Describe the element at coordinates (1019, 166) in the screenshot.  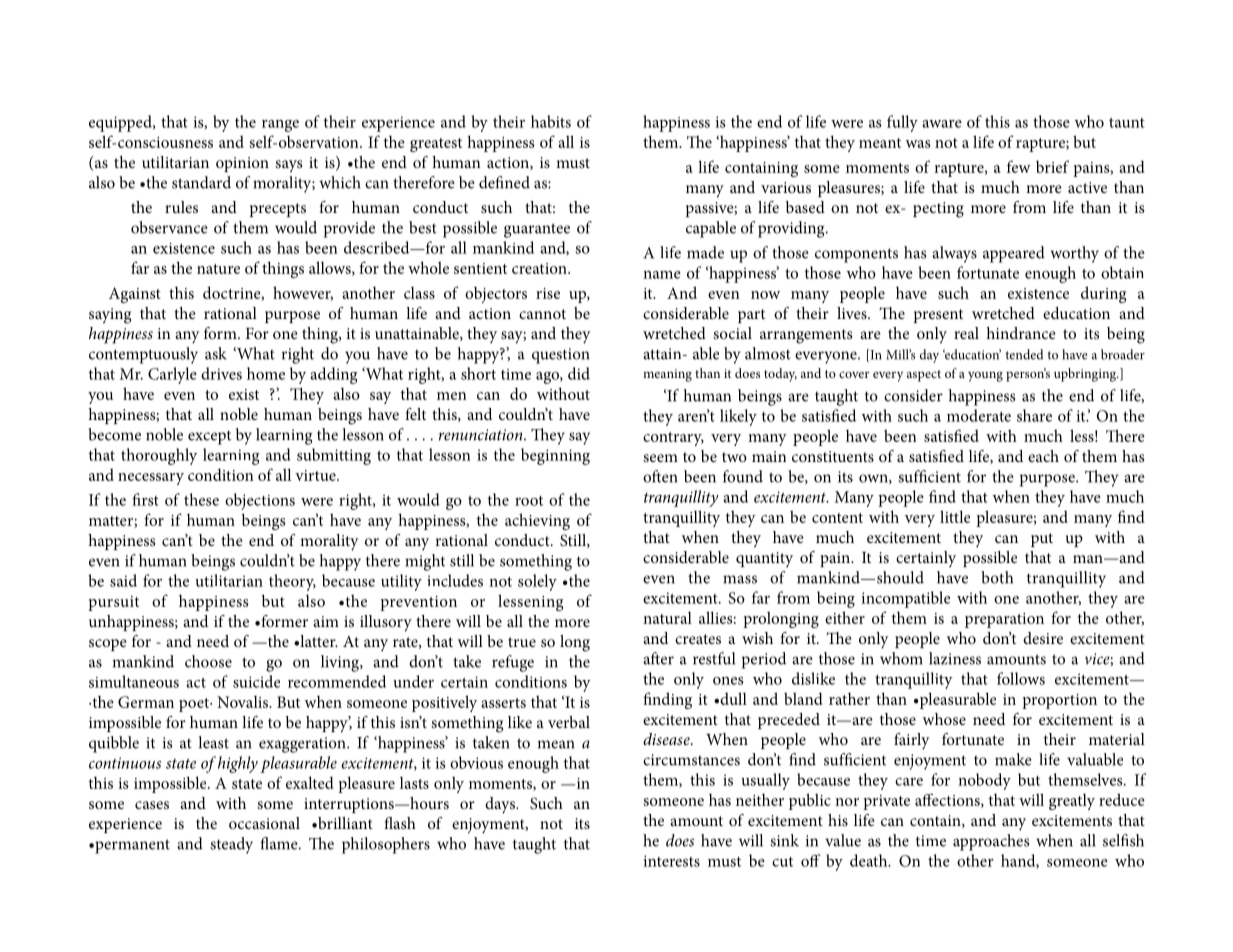
I see `few` at that location.
